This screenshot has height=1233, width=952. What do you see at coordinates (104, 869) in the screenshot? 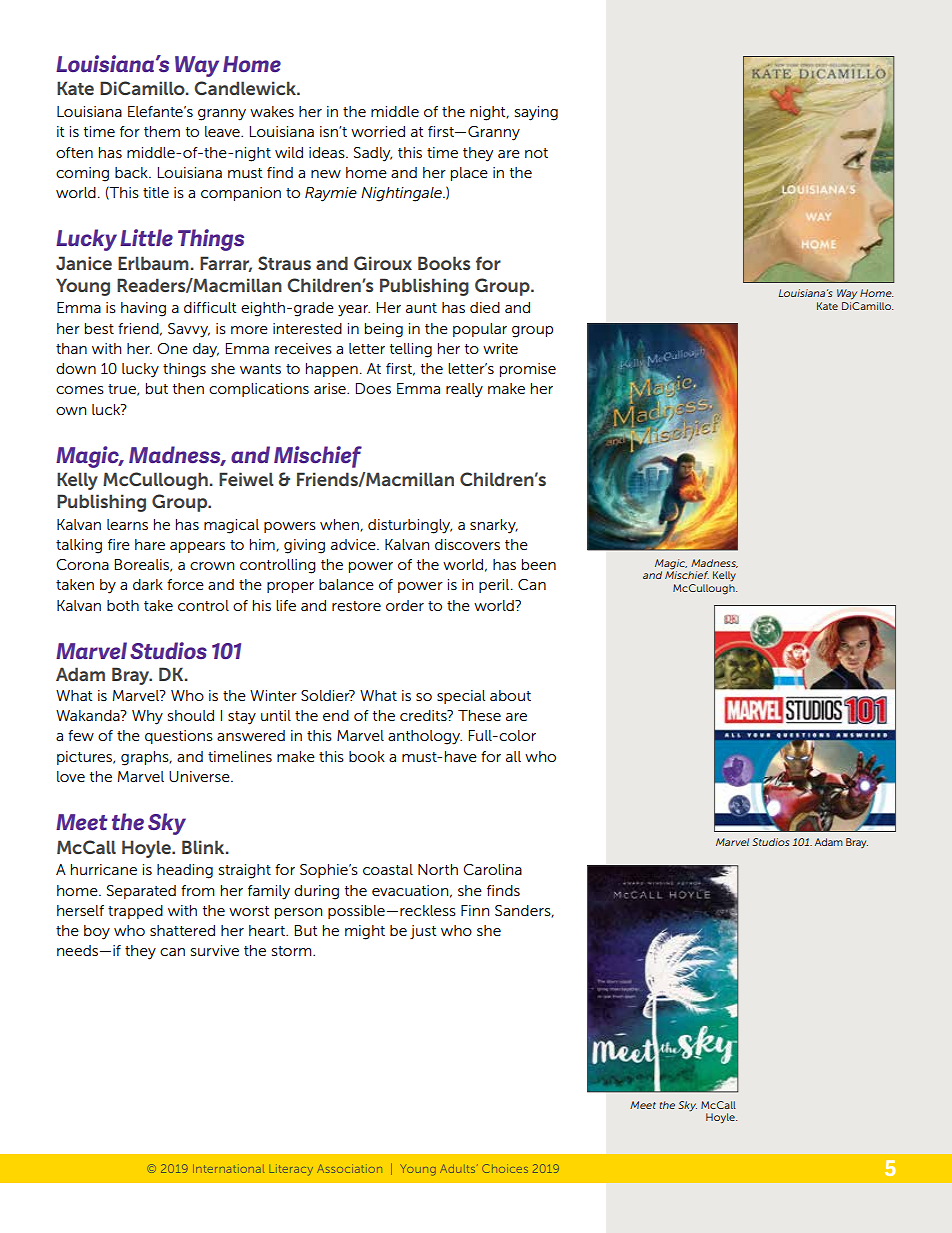
I see `hurricane` at bounding box center [104, 869].
